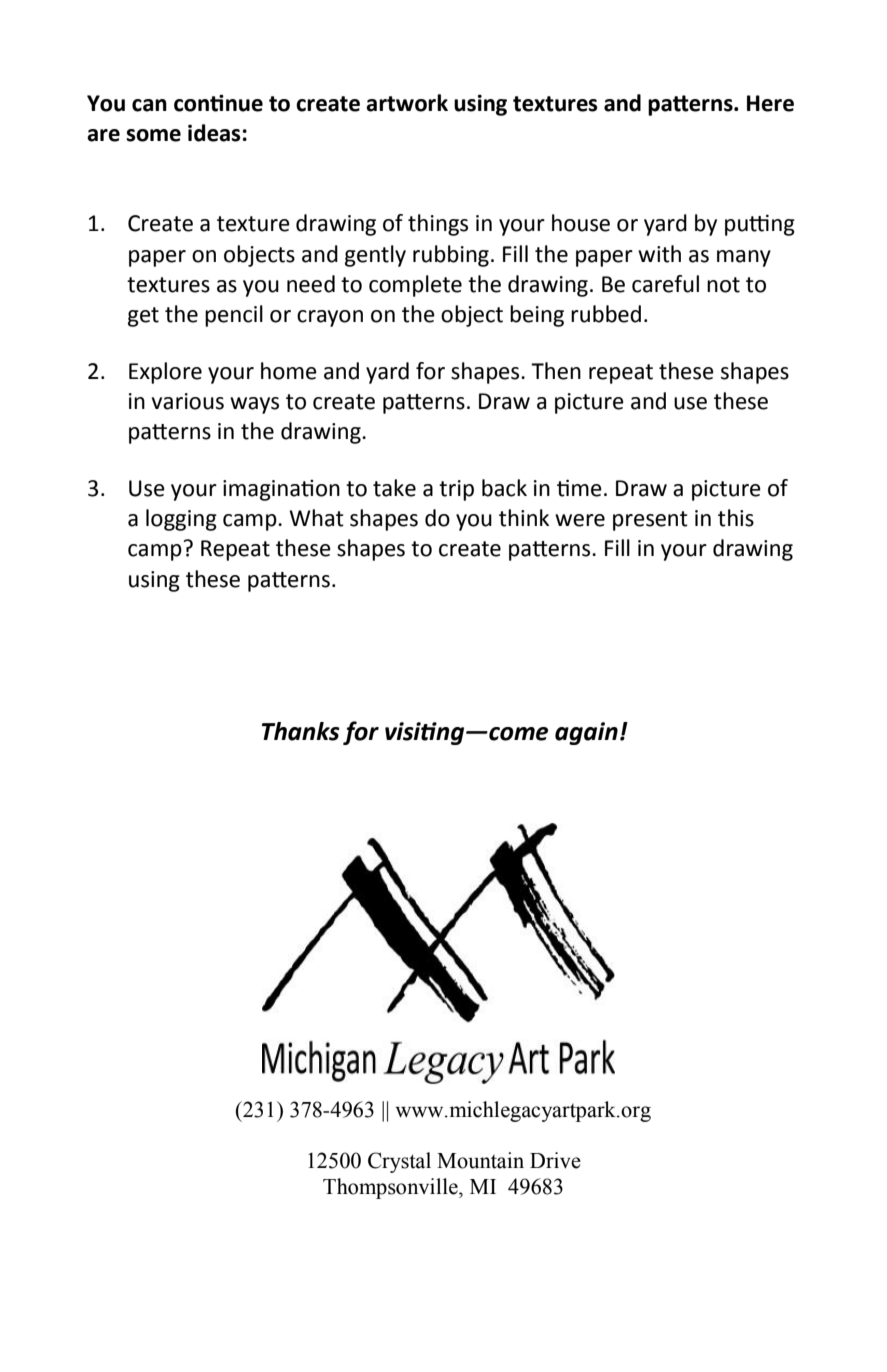 The height and width of the screenshot is (1372, 887). I want to click on ideas, so click(214, 133).
